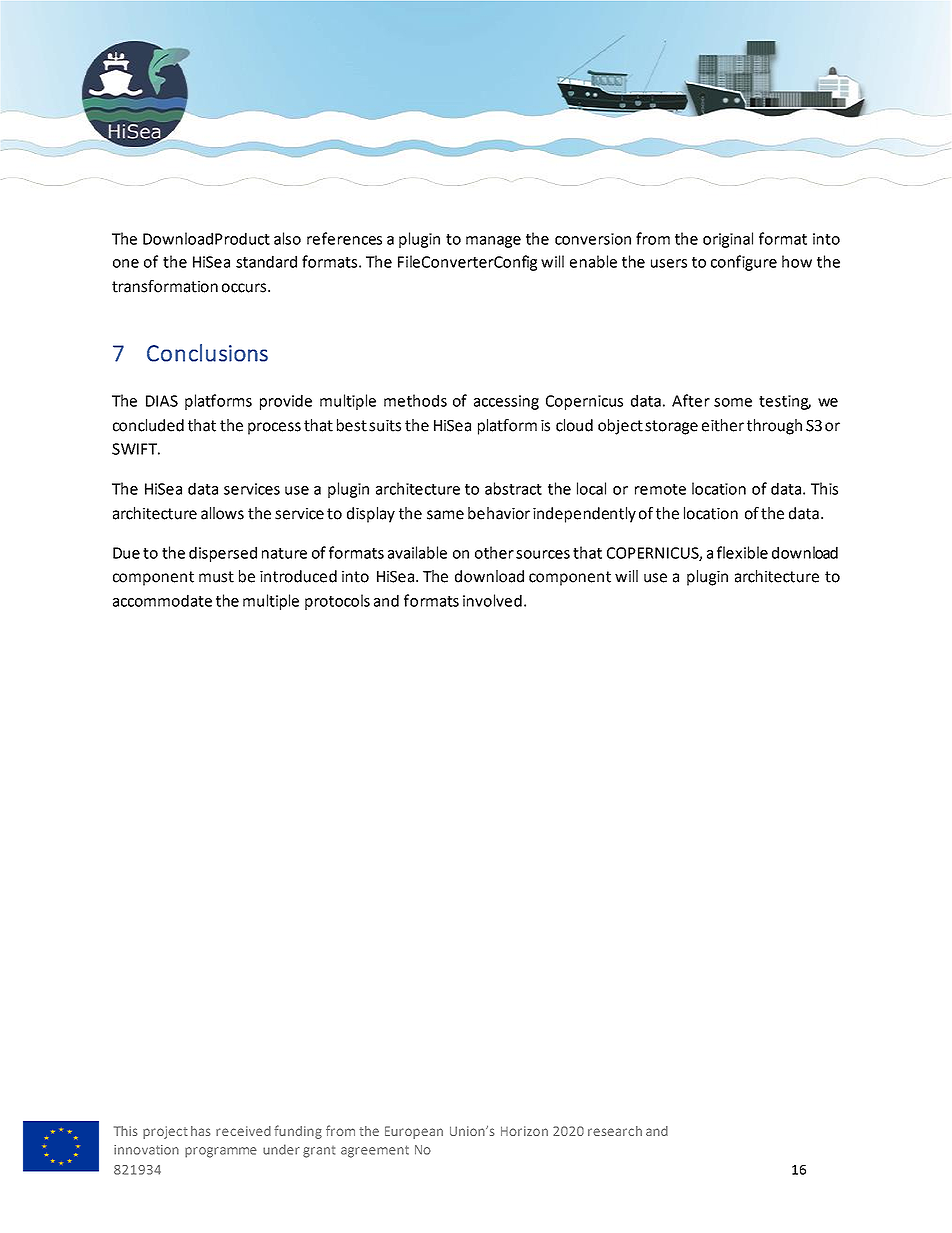 This document has height=1233, width=952. Describe the element at coordinates (494, 552) in the document. I see `other` at that location.
